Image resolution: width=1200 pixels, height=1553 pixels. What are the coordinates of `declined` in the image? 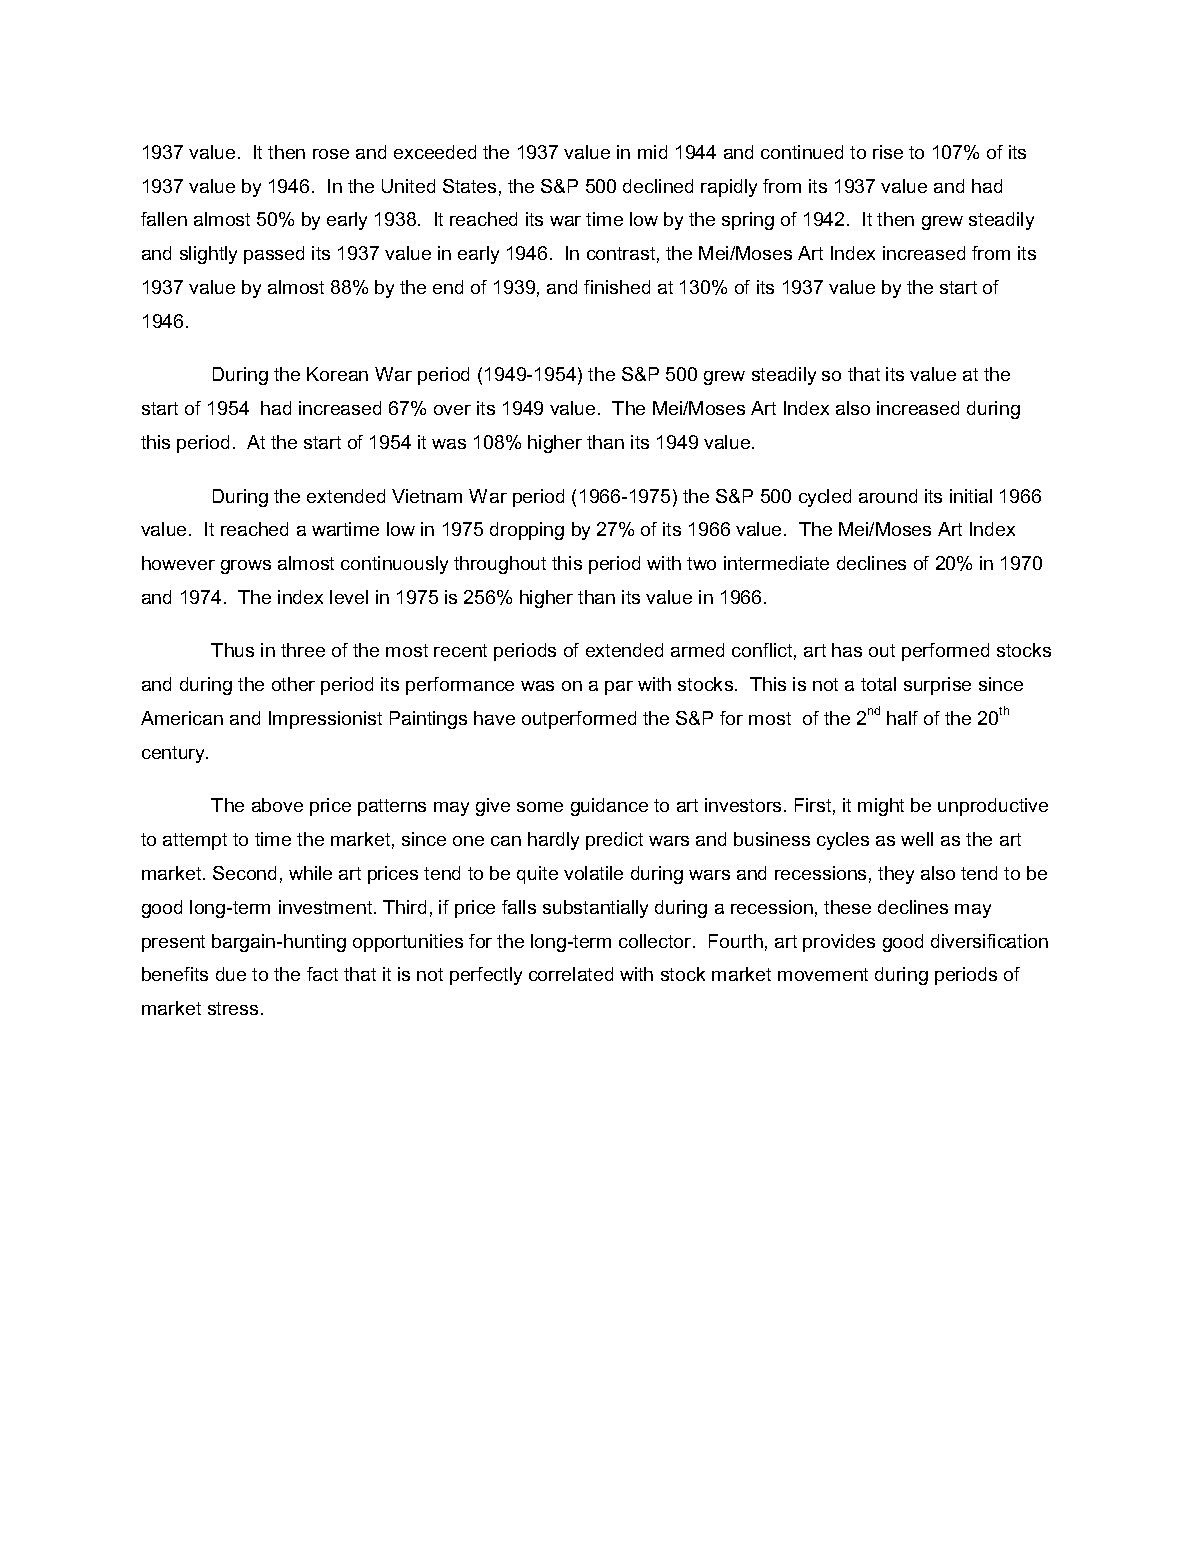 It's located at (658, 186).
